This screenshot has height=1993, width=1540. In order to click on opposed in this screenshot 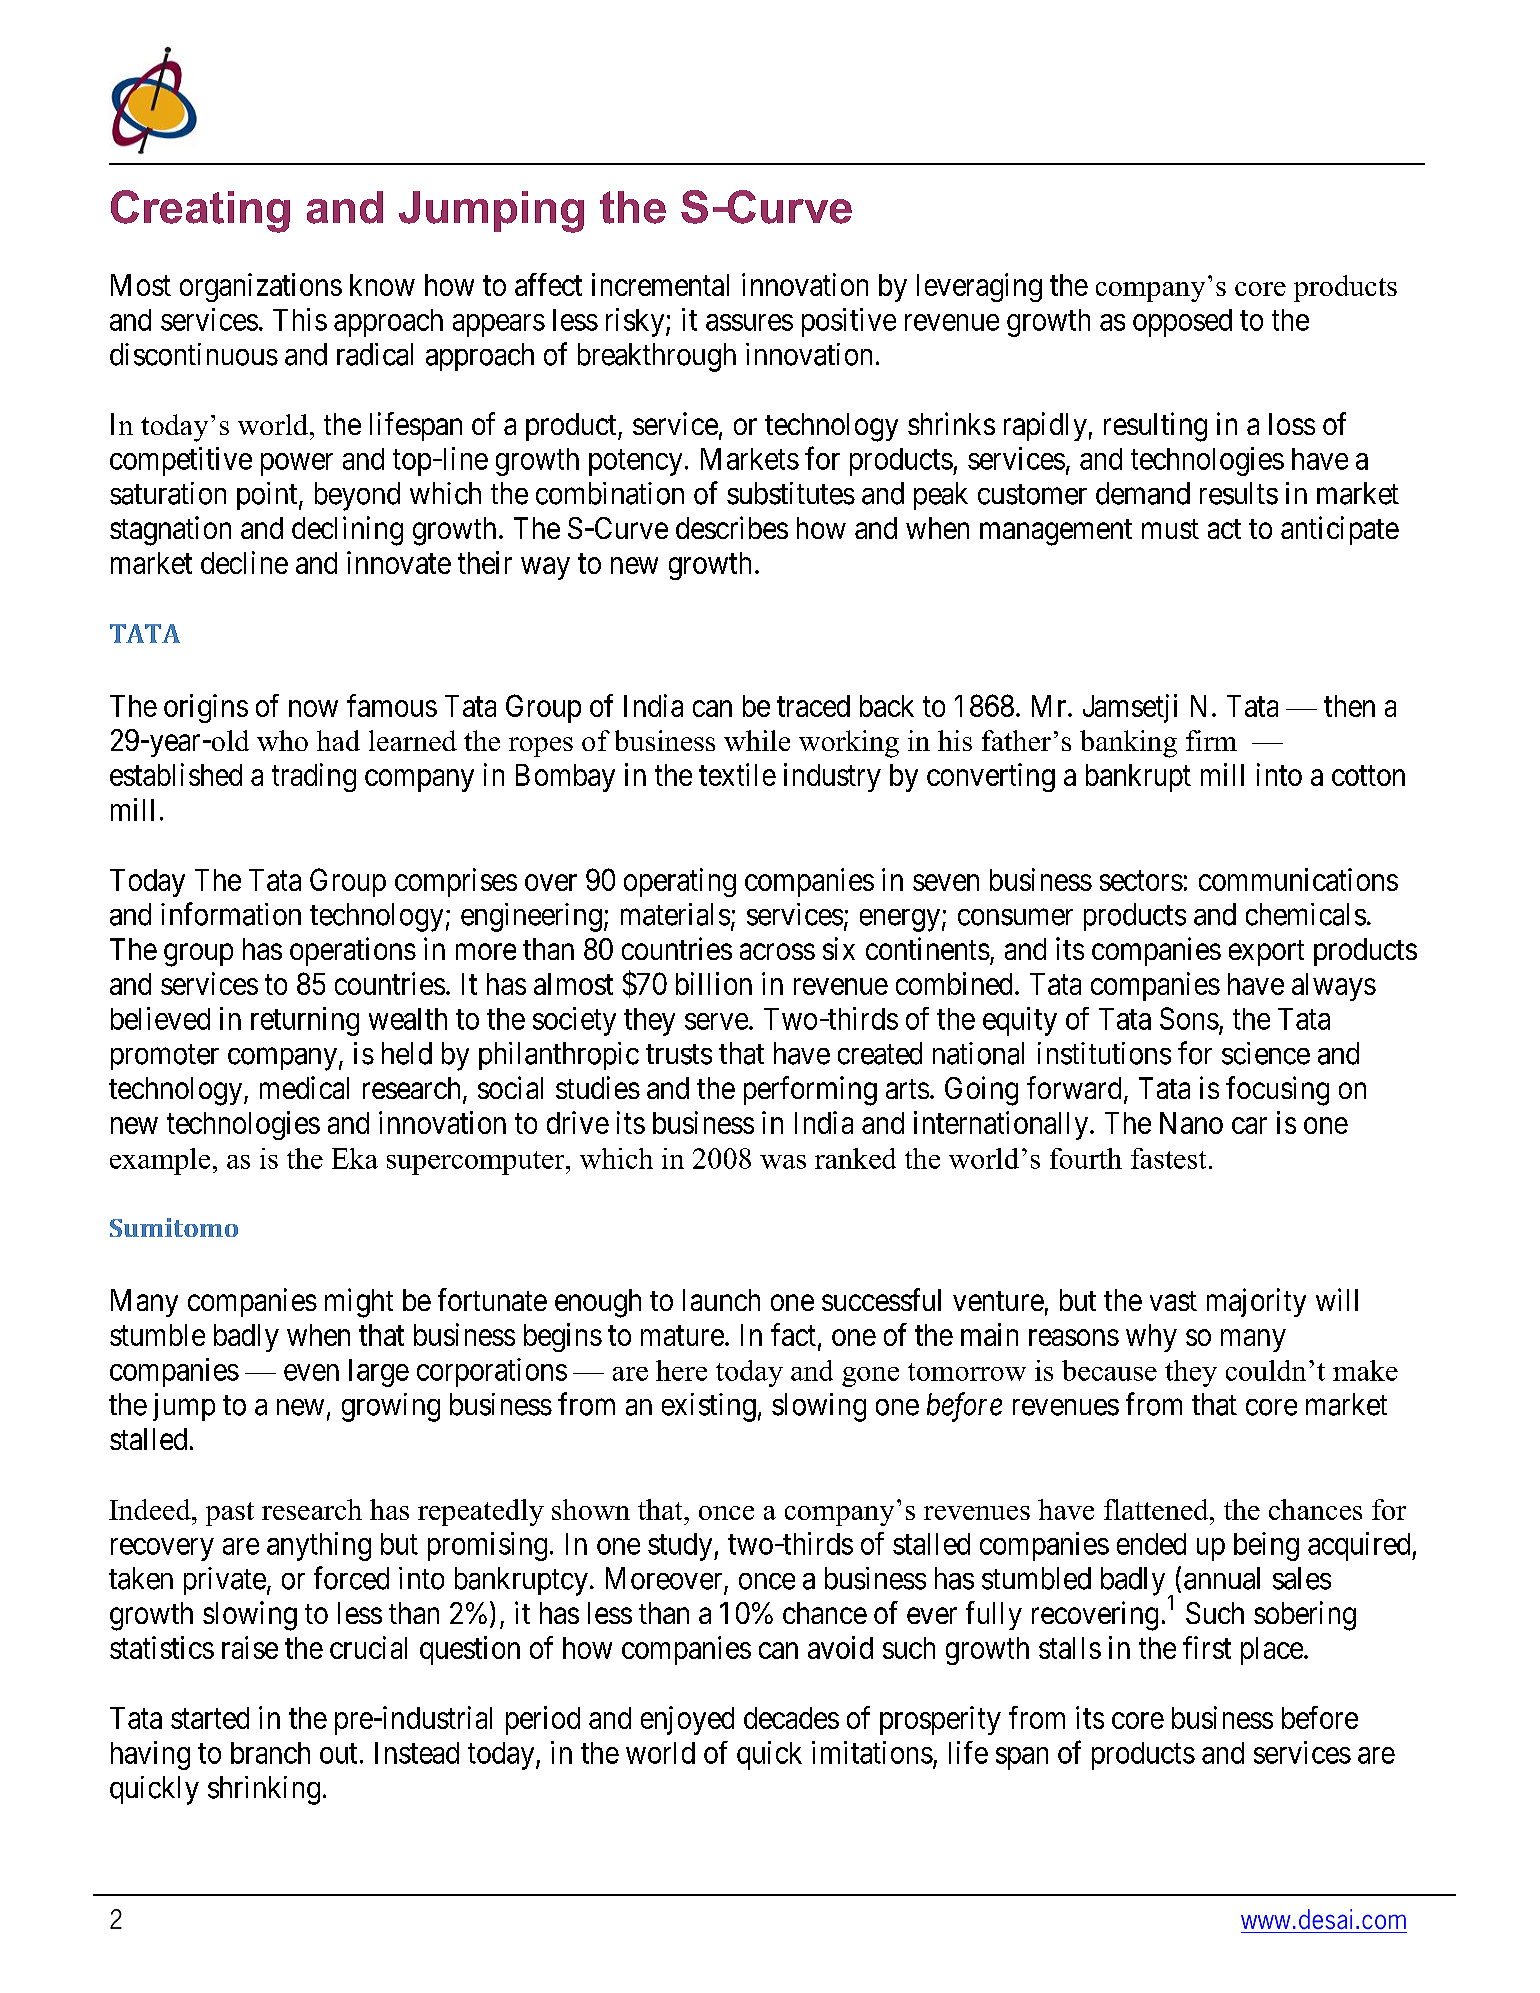, I will do `click(1182, 323)`.
